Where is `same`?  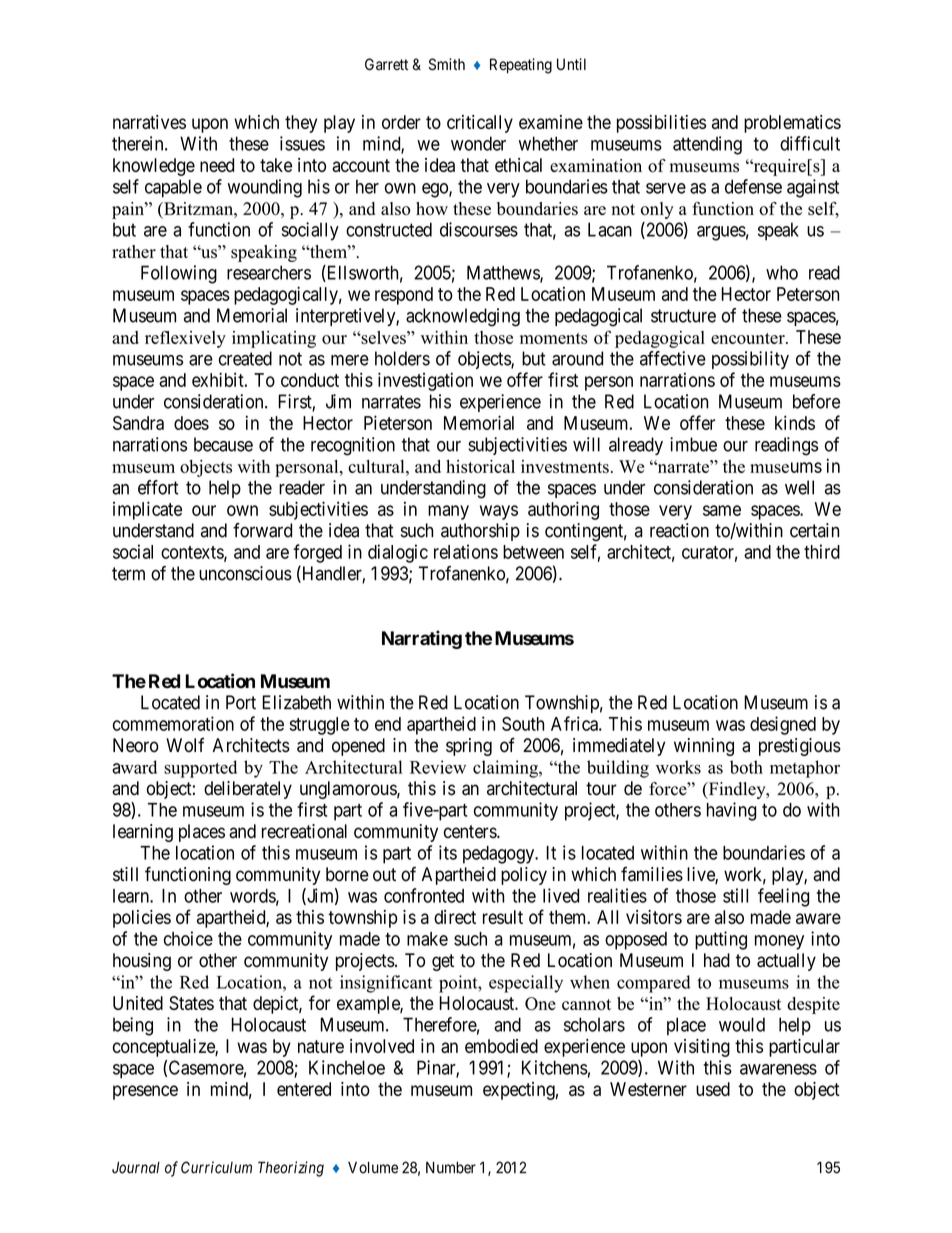
same is located at coordinates (722, 510).
